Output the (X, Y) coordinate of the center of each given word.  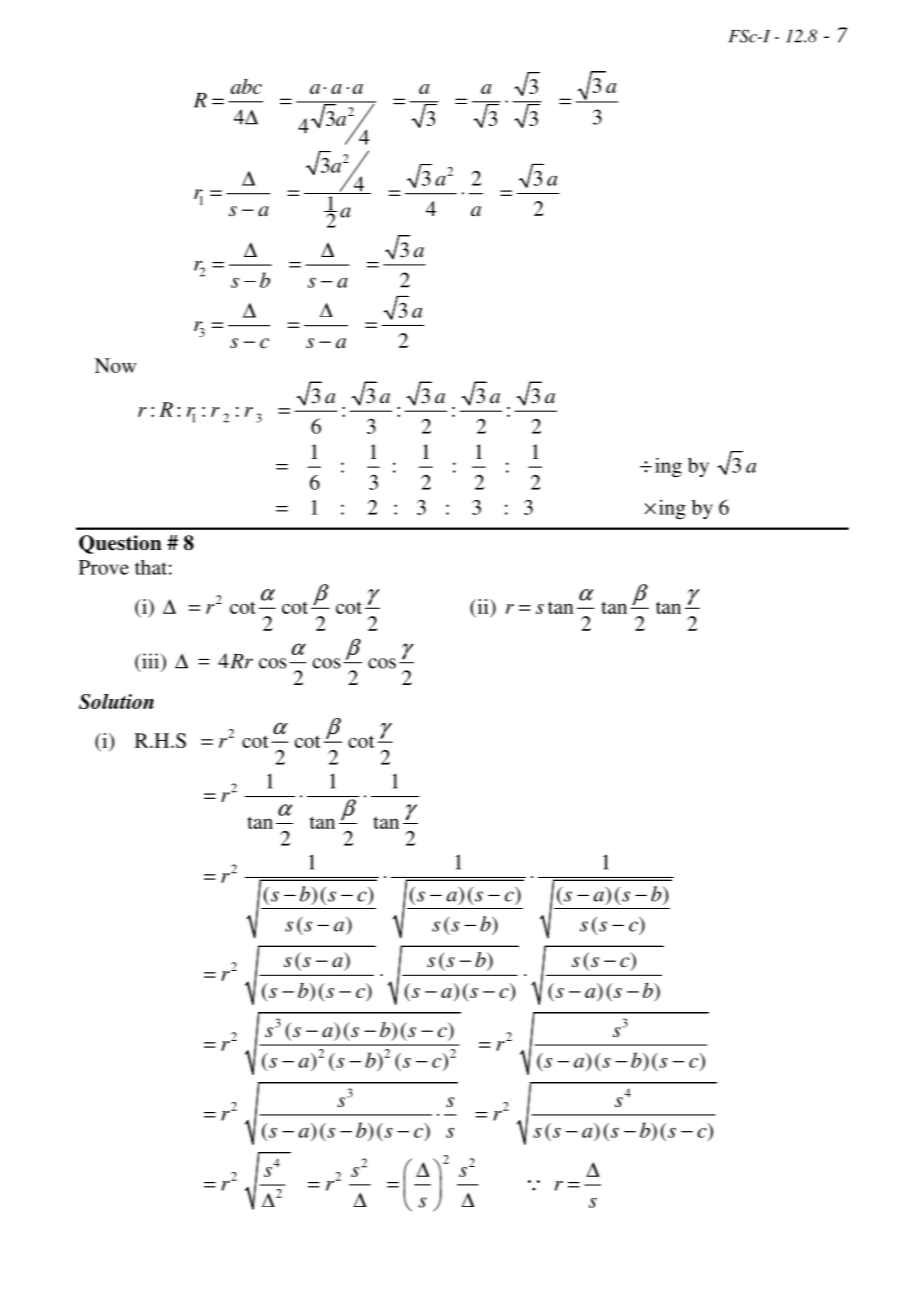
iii (150, 662)
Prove (104, 567)
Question (120, 544)
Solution (116, 701)
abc (246, 86)
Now (115, 365)
